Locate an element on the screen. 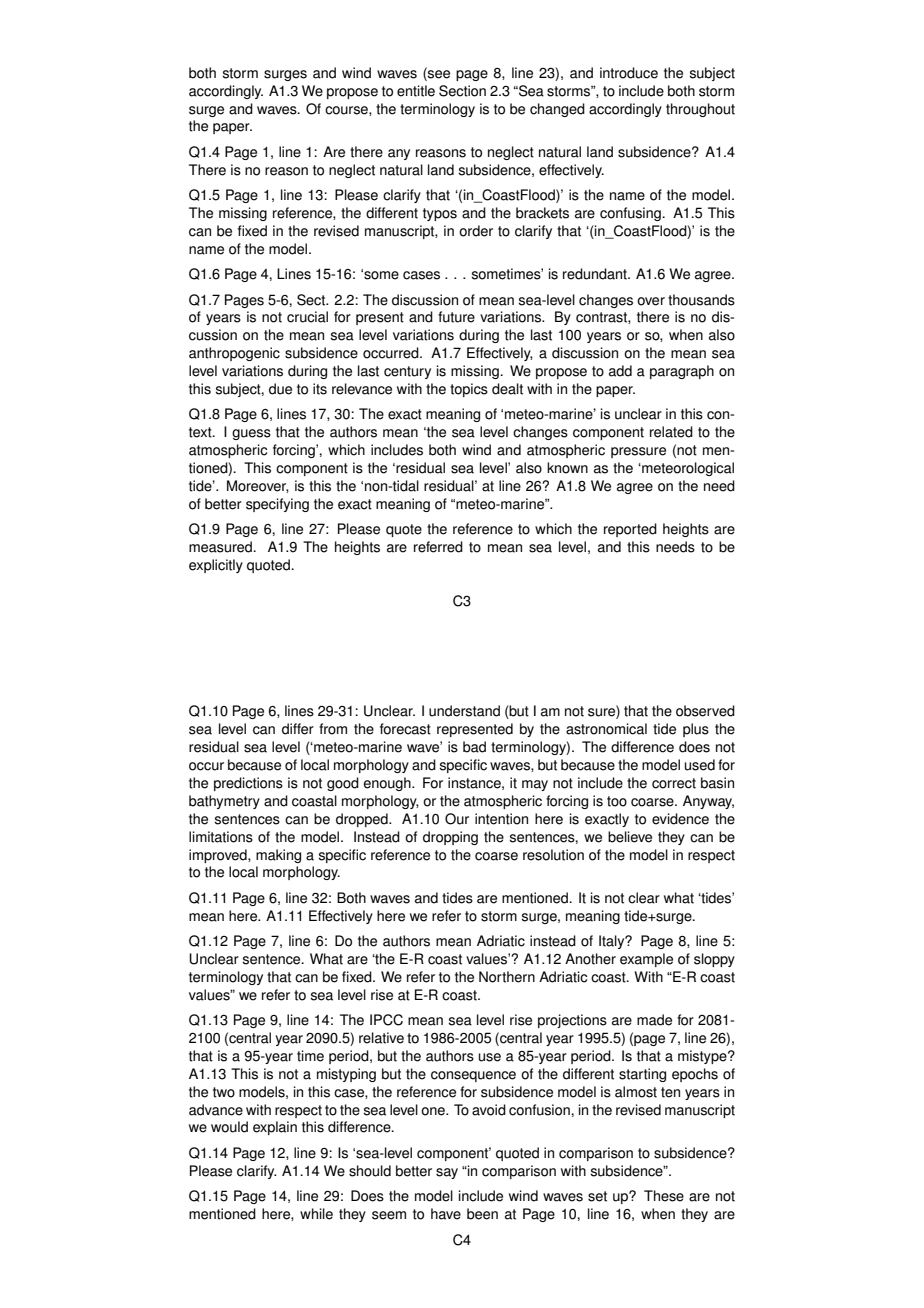  changed is located at coordinates (557, 110).
